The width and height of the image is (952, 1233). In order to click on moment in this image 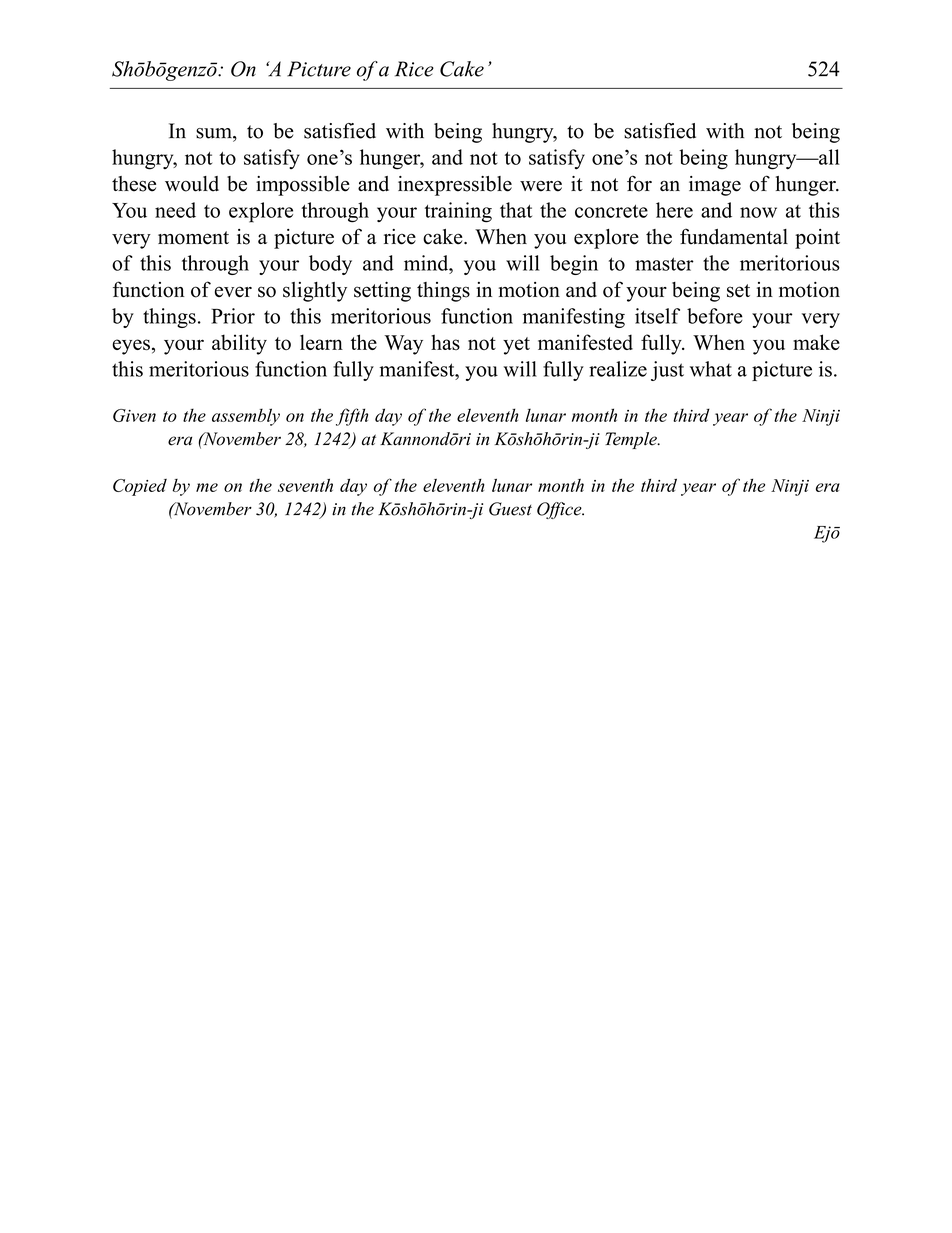, I will do `click(193, 238)`.
